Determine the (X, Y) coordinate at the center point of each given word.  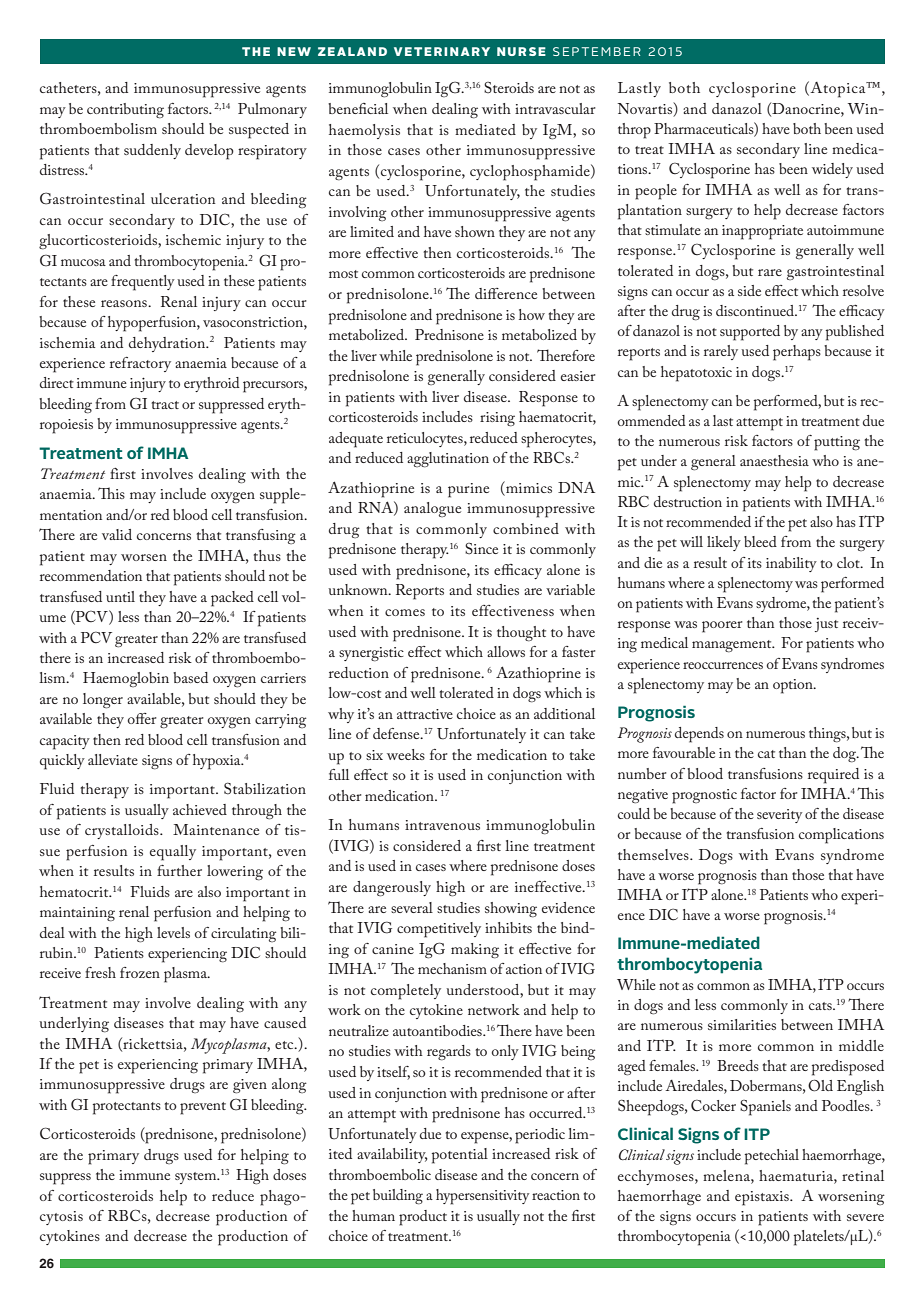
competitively (439, 930)
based (190, 677)
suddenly (152, 151)
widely (832, 170)
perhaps (797, 353)
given (250, 1086)
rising (497, 419)
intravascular (555, 108)
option (794, 686)
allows (506, 651)
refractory (140, 364)
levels (173, 932)
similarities (742, 1024)
